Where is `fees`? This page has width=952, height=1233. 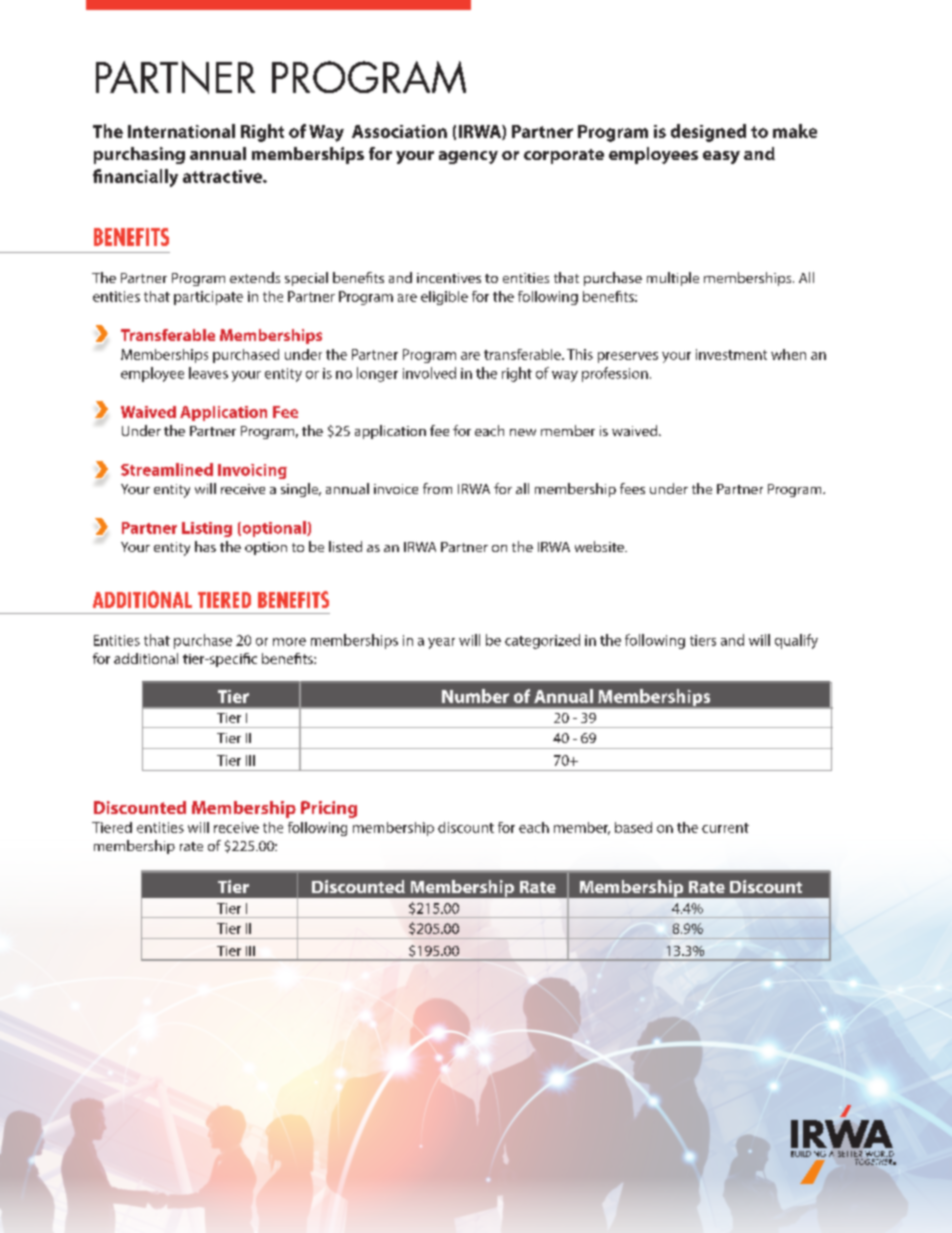 fees is located at coordinates (632, 488).
